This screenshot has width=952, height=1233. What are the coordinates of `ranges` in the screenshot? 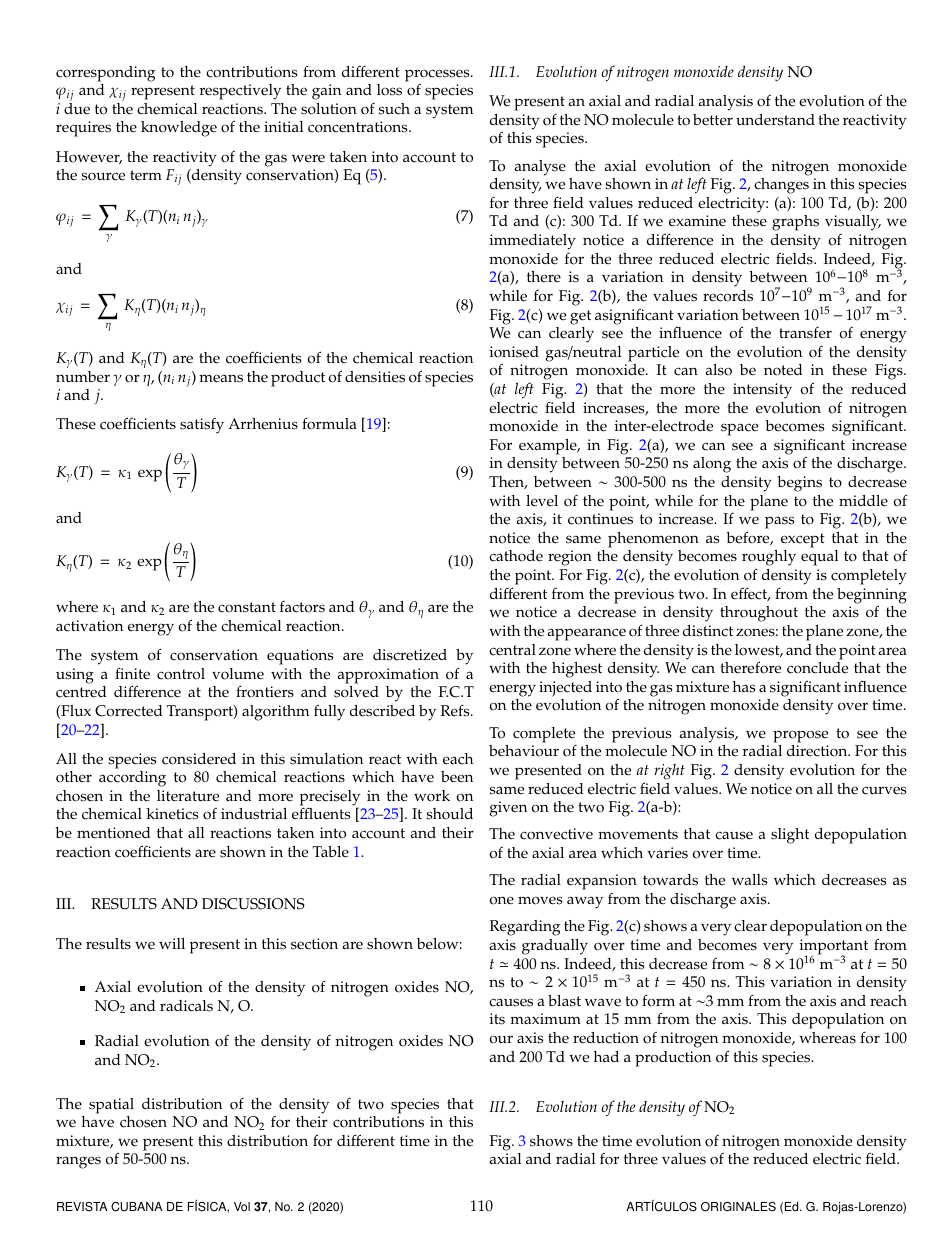 It's located at (78, 1162).
